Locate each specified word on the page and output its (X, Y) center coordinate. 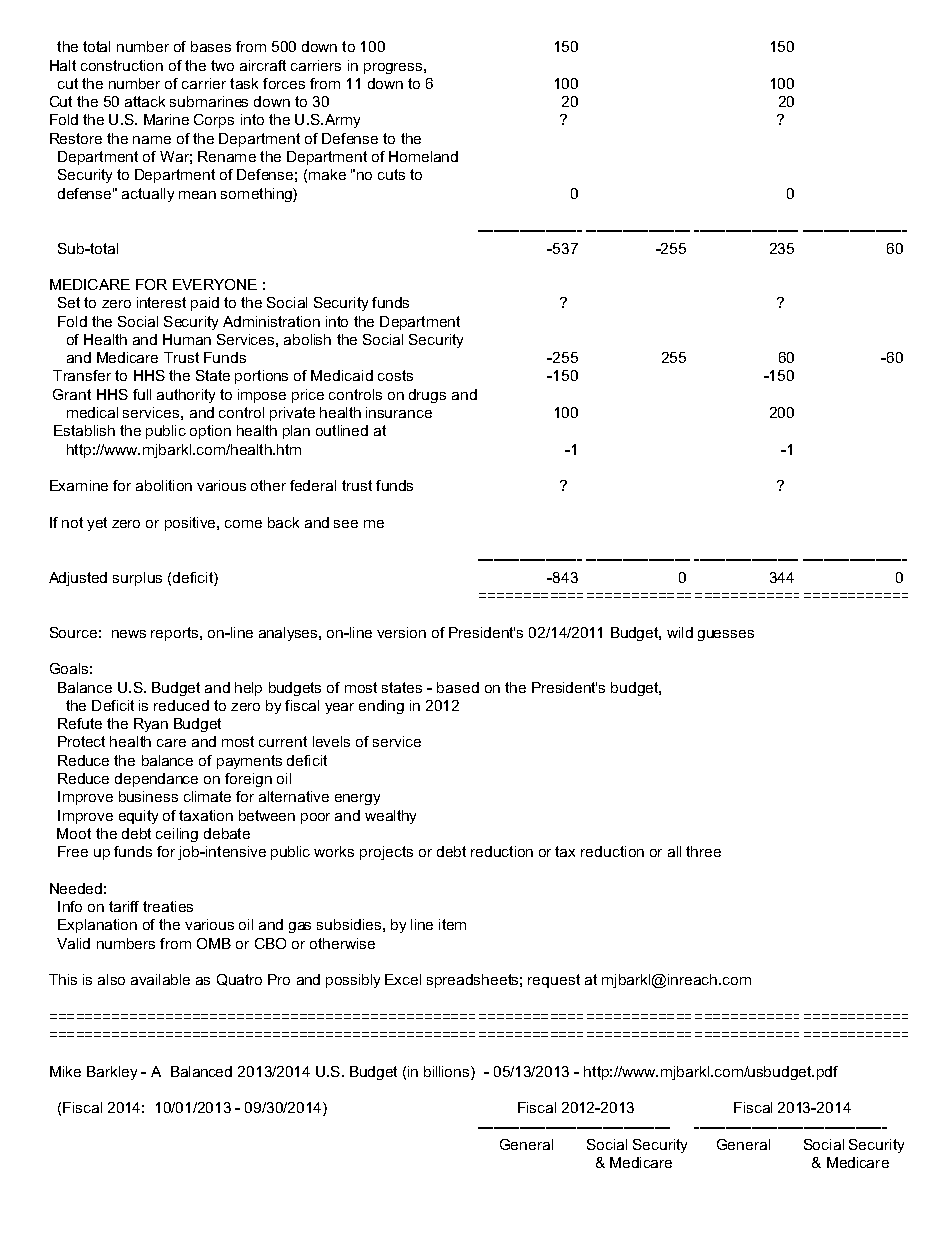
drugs (427, 396)
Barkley (112, 1073)
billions (448, 1071)
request (554, 981)
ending (381, 707)
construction (122, 65)
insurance (399, 412)
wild (680, 632)
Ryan (151, 725)
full (142, 394)
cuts (391, 174)
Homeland (423, 156)
